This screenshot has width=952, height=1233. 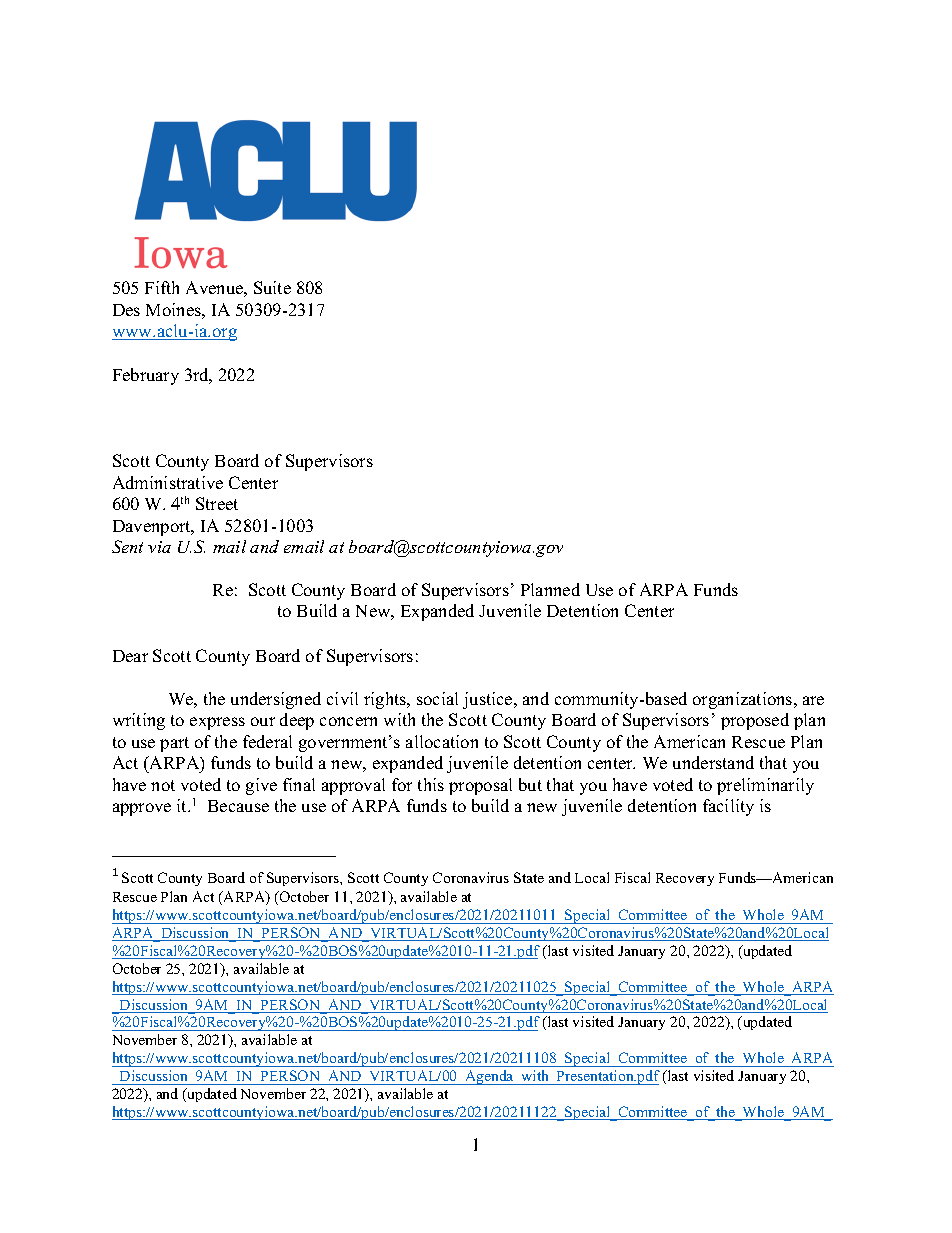 I want to click on Street, so click(x=217, y=503).
